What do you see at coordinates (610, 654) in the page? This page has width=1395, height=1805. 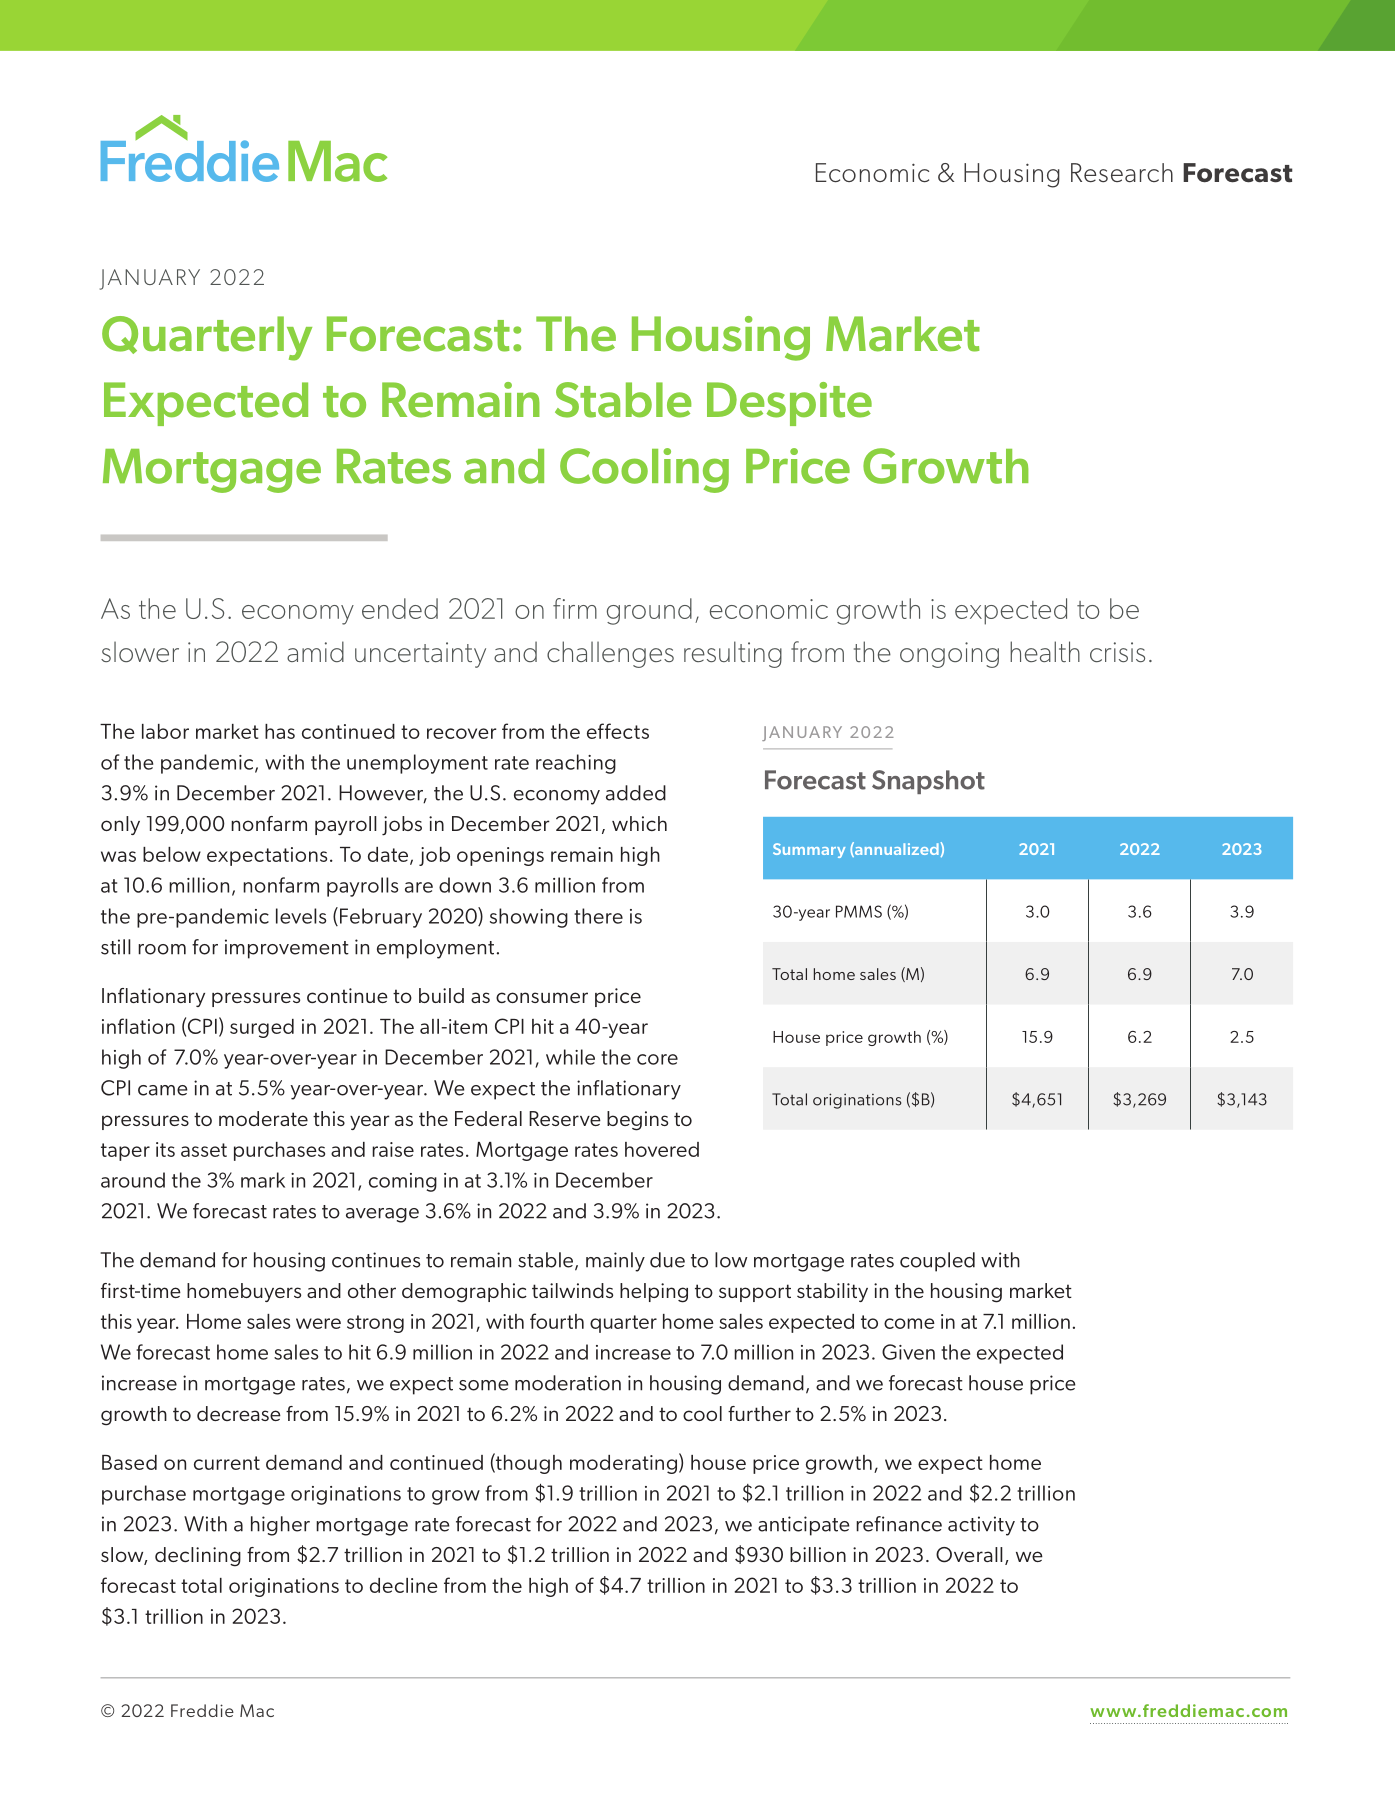 I see `challenges` at bounding box center [610, 654].
